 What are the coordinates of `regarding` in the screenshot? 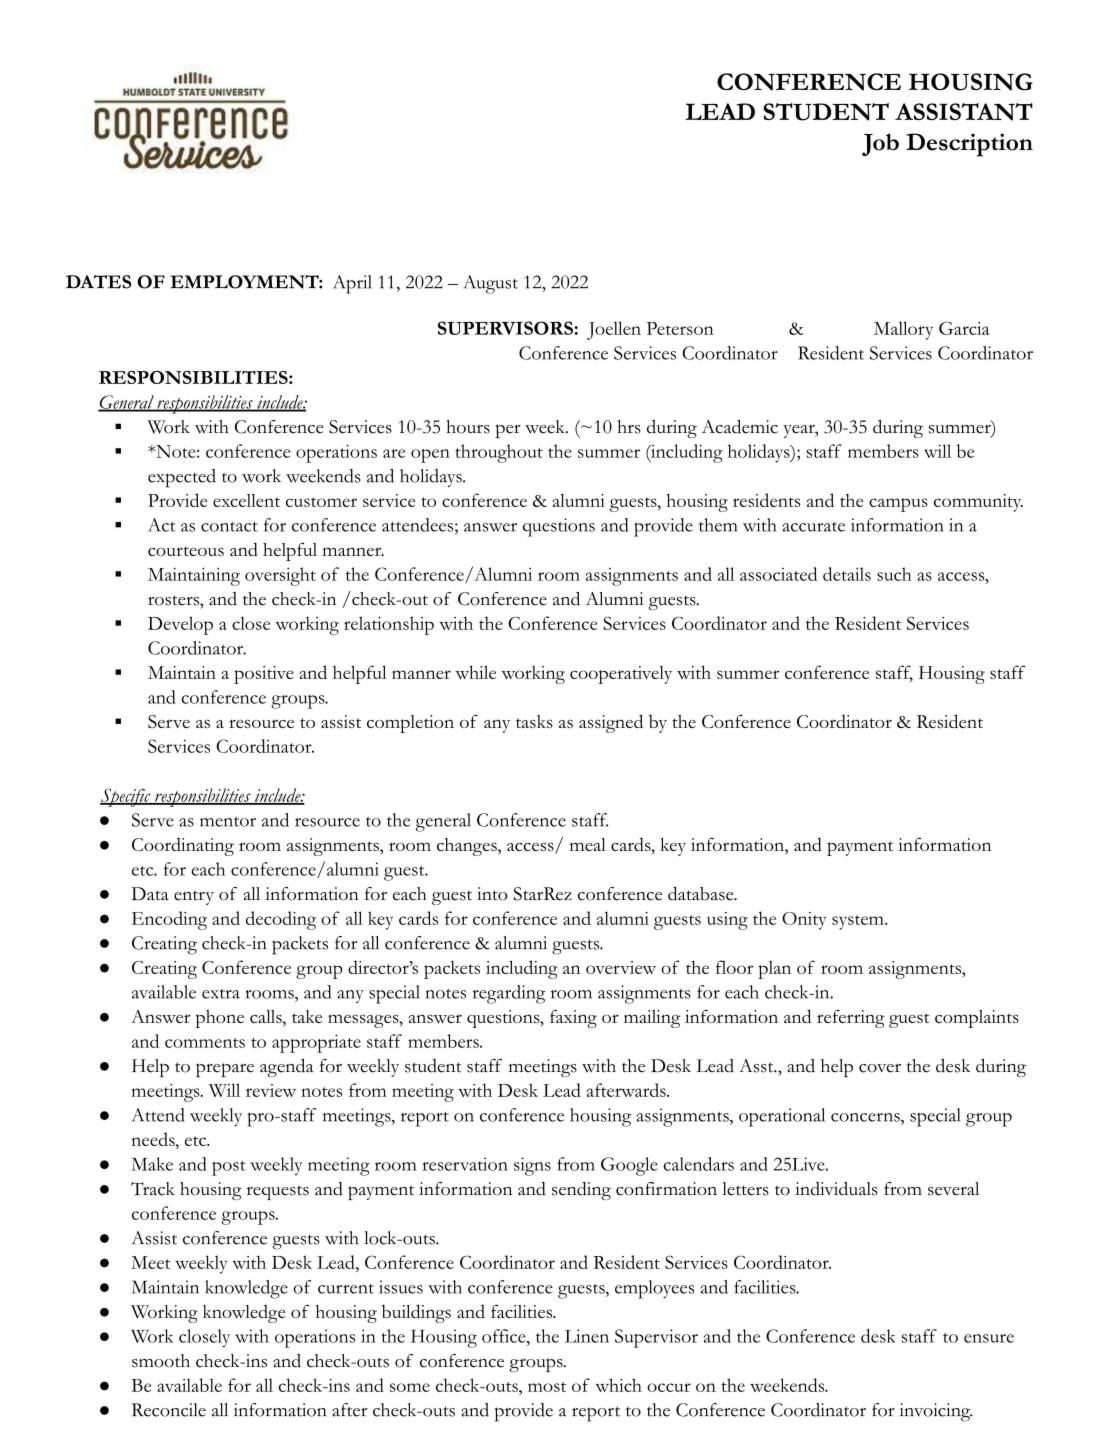 It's located at (509, 994).
